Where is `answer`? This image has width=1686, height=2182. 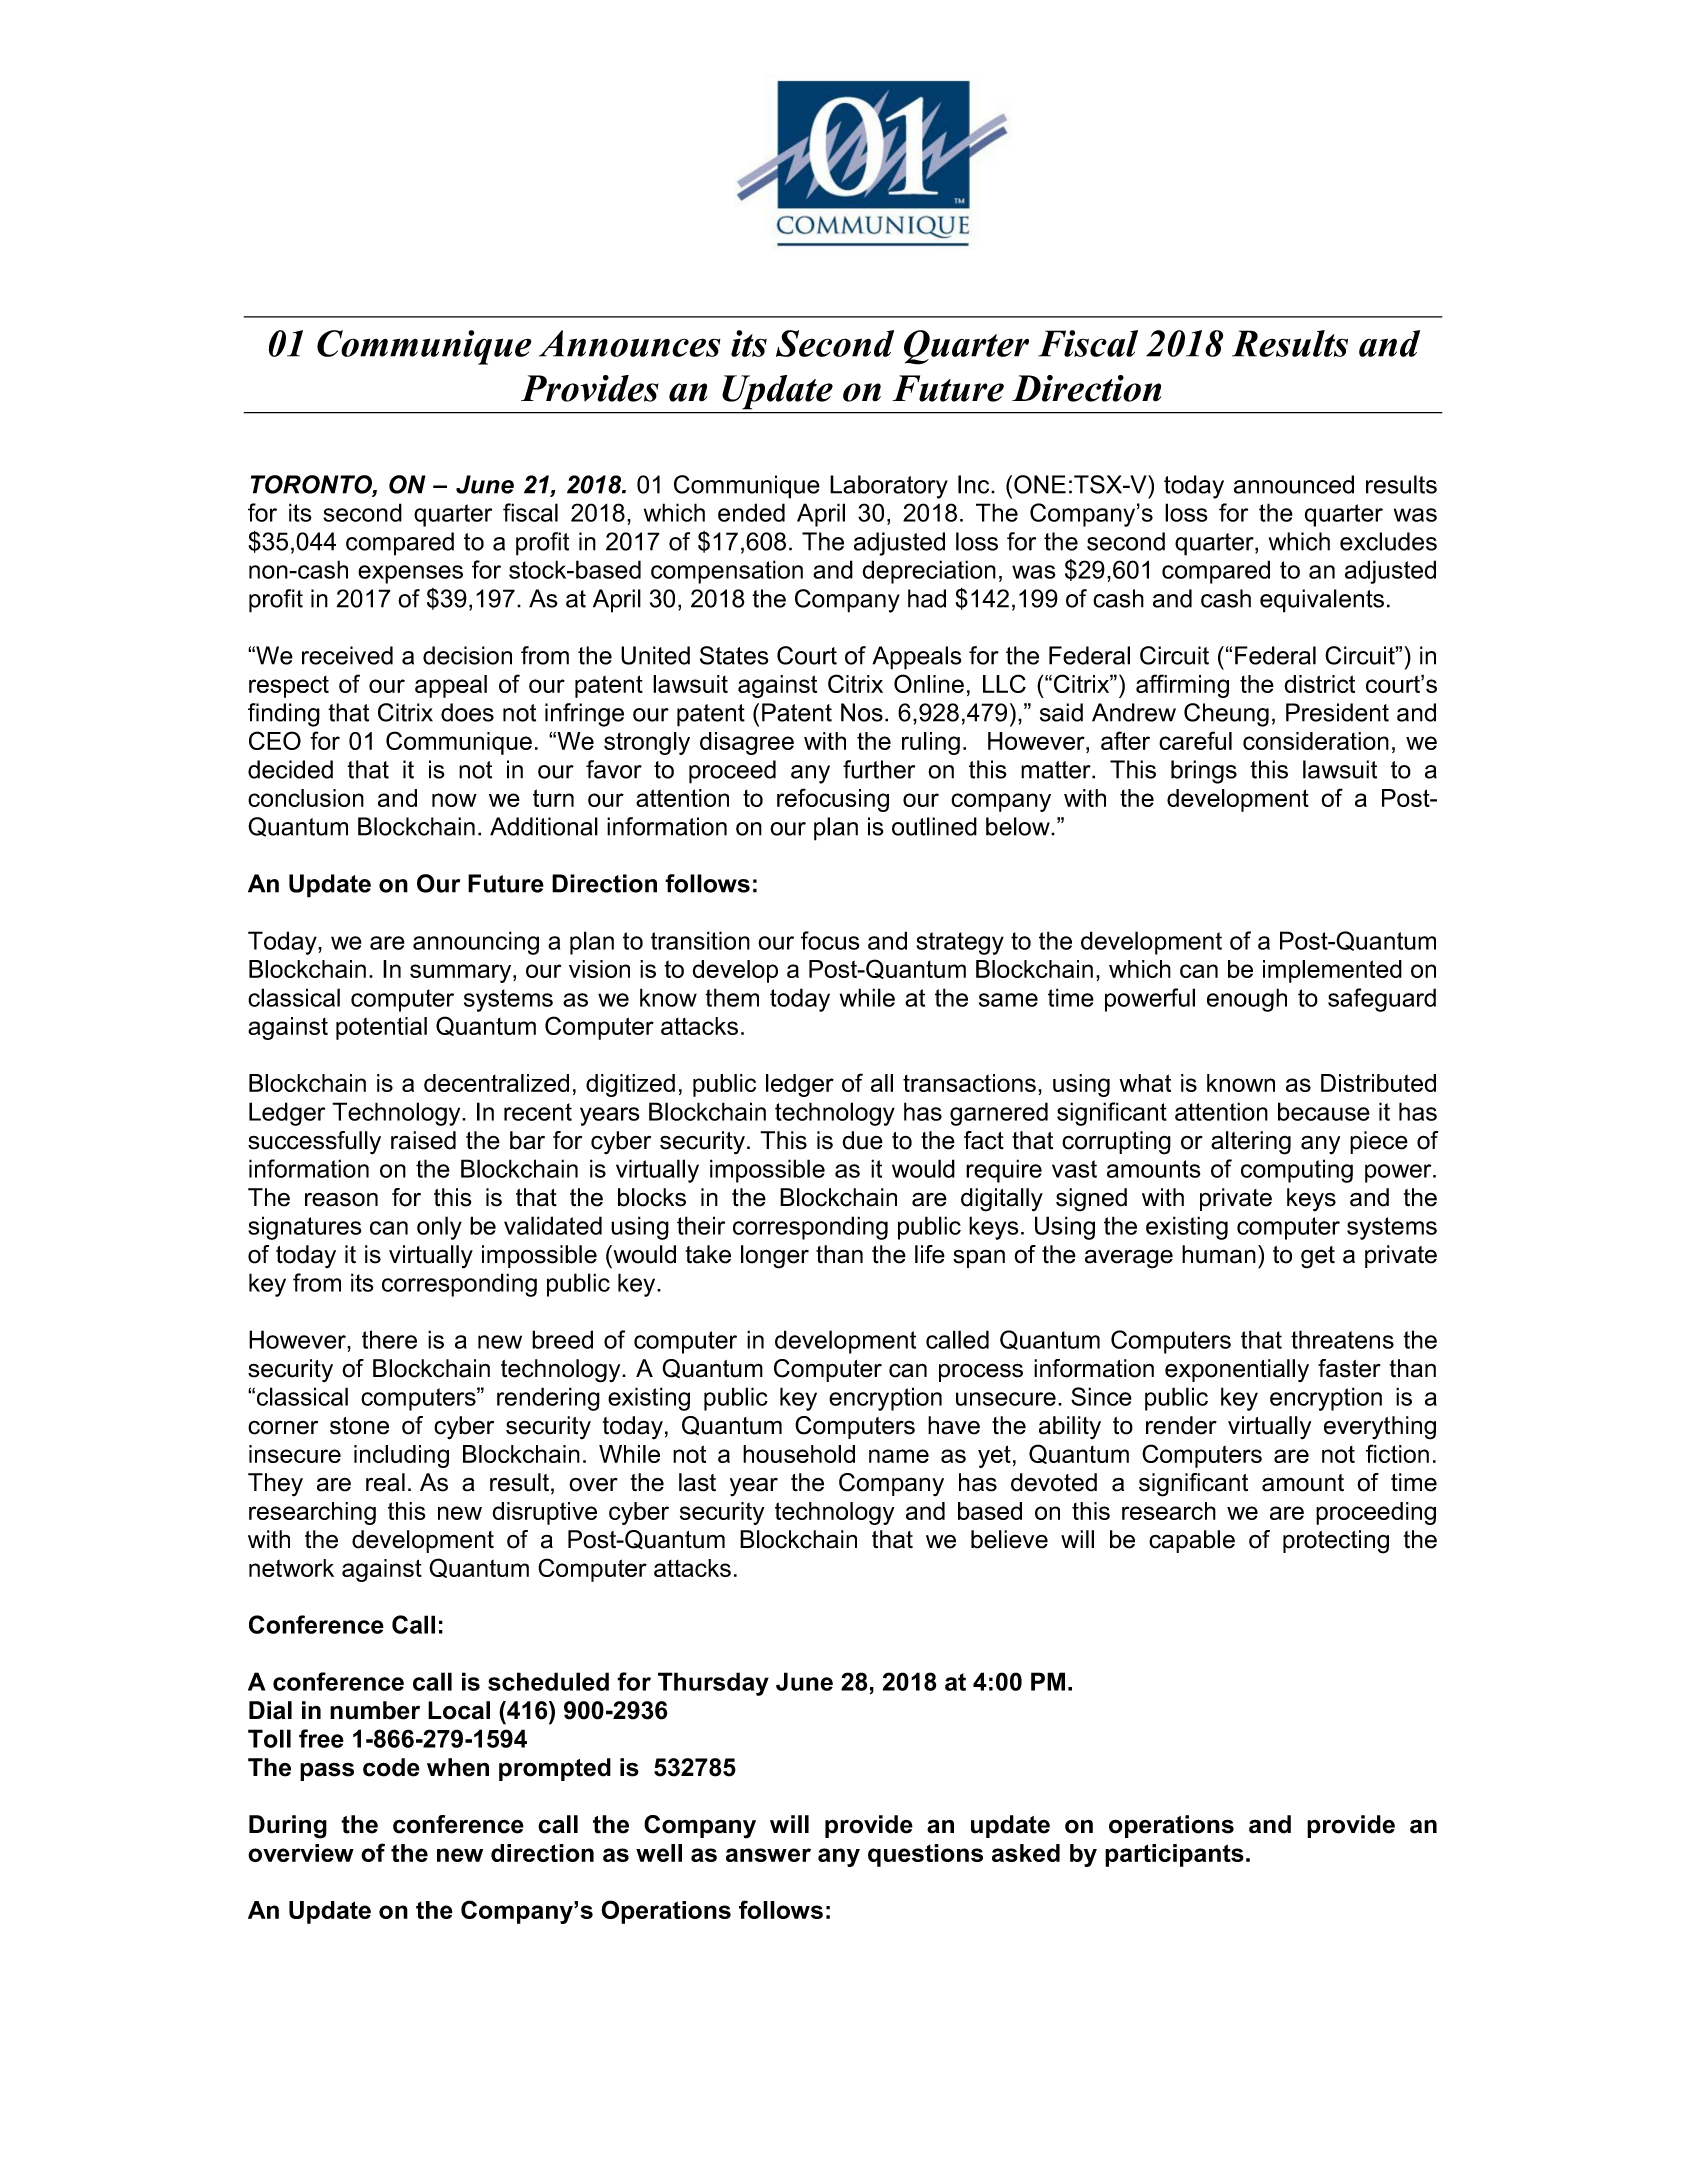 answer is located at coordinates (768, 1855).
